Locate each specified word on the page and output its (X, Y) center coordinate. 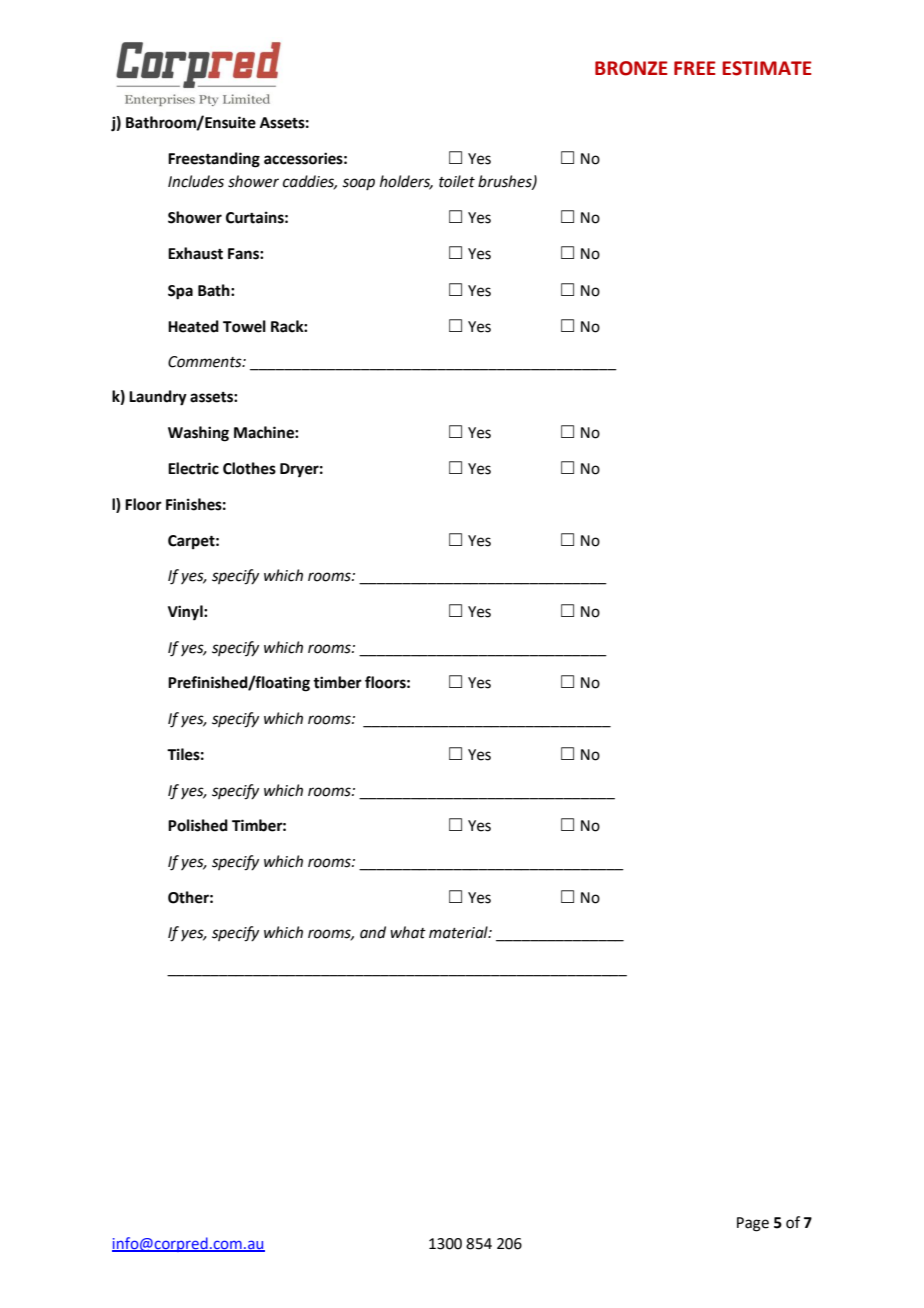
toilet (457, 181)
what (408, 932)
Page (753, 1224)
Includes (196, 181)
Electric (193, 468)
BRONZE (631, 68)
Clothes (249, 468)
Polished (198, 825)
